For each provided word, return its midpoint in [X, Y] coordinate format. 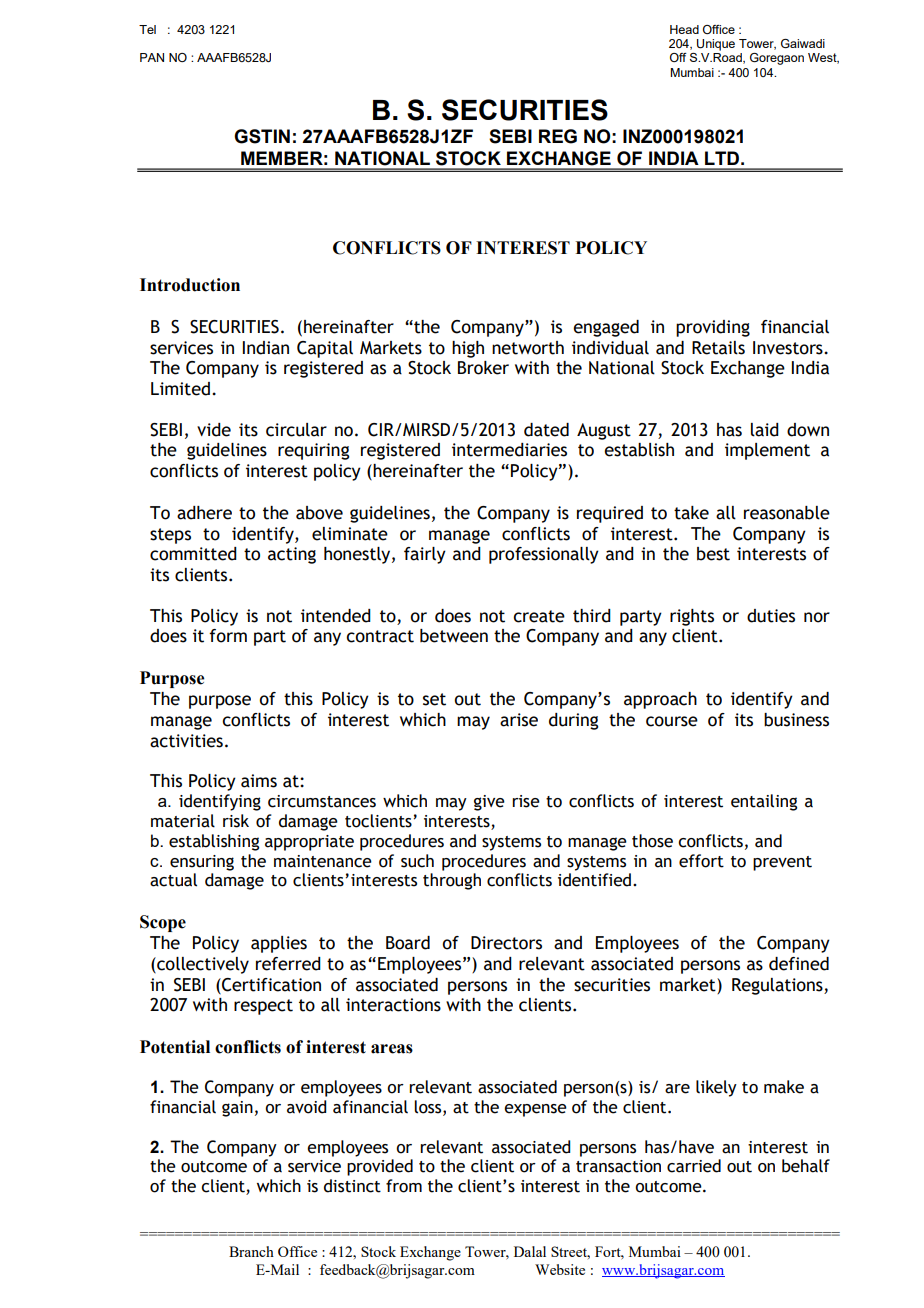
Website [560, 1269]
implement [767, 451]
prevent [782, 863]
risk [236, 821]
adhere [204, 513]
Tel [147, 29]
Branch [251, 1251]
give [489, 803]
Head [684, 29]
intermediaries [509, 450]
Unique [716, 45]
